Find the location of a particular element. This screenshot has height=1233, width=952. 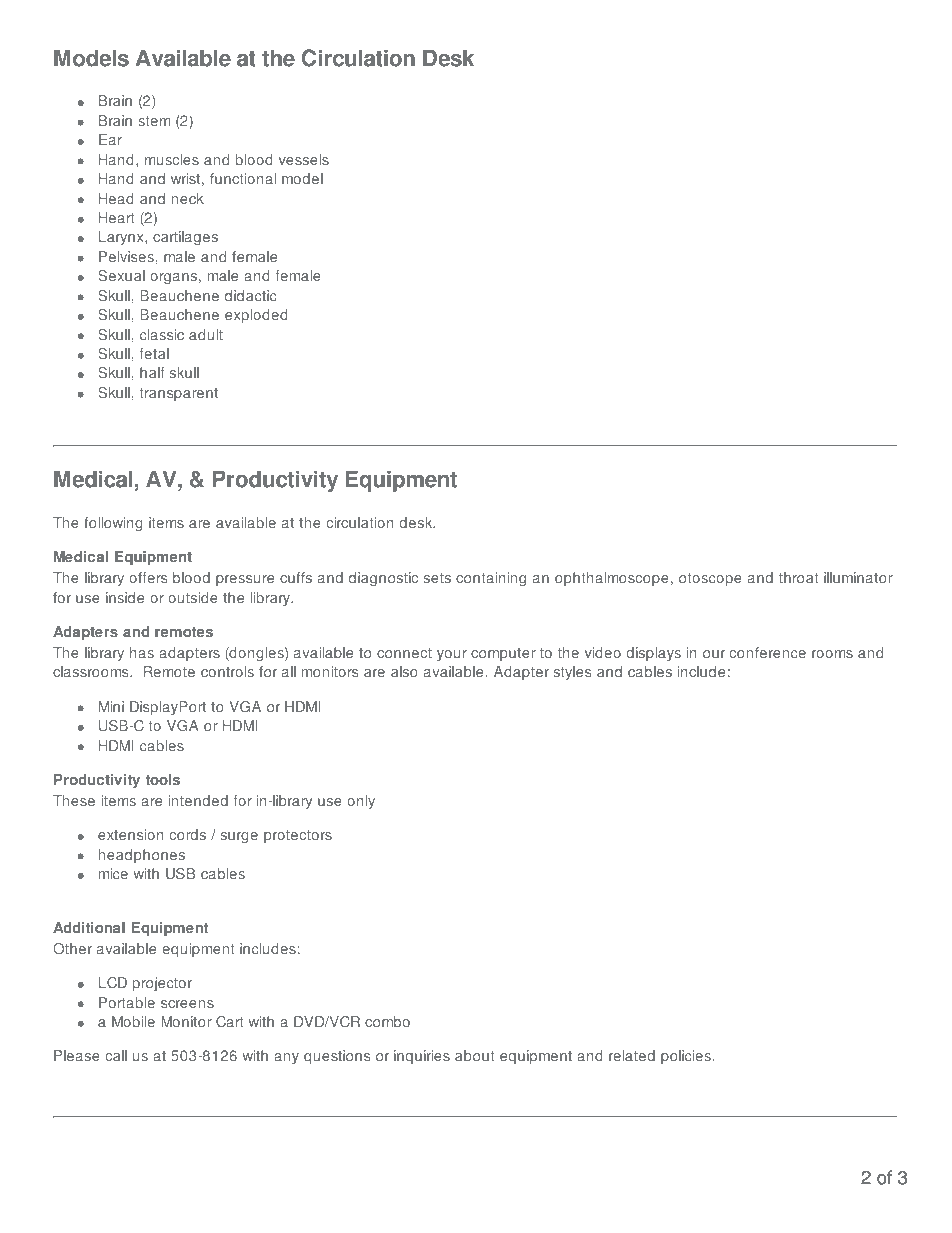

muscles is located at coordinates (172, 160).
